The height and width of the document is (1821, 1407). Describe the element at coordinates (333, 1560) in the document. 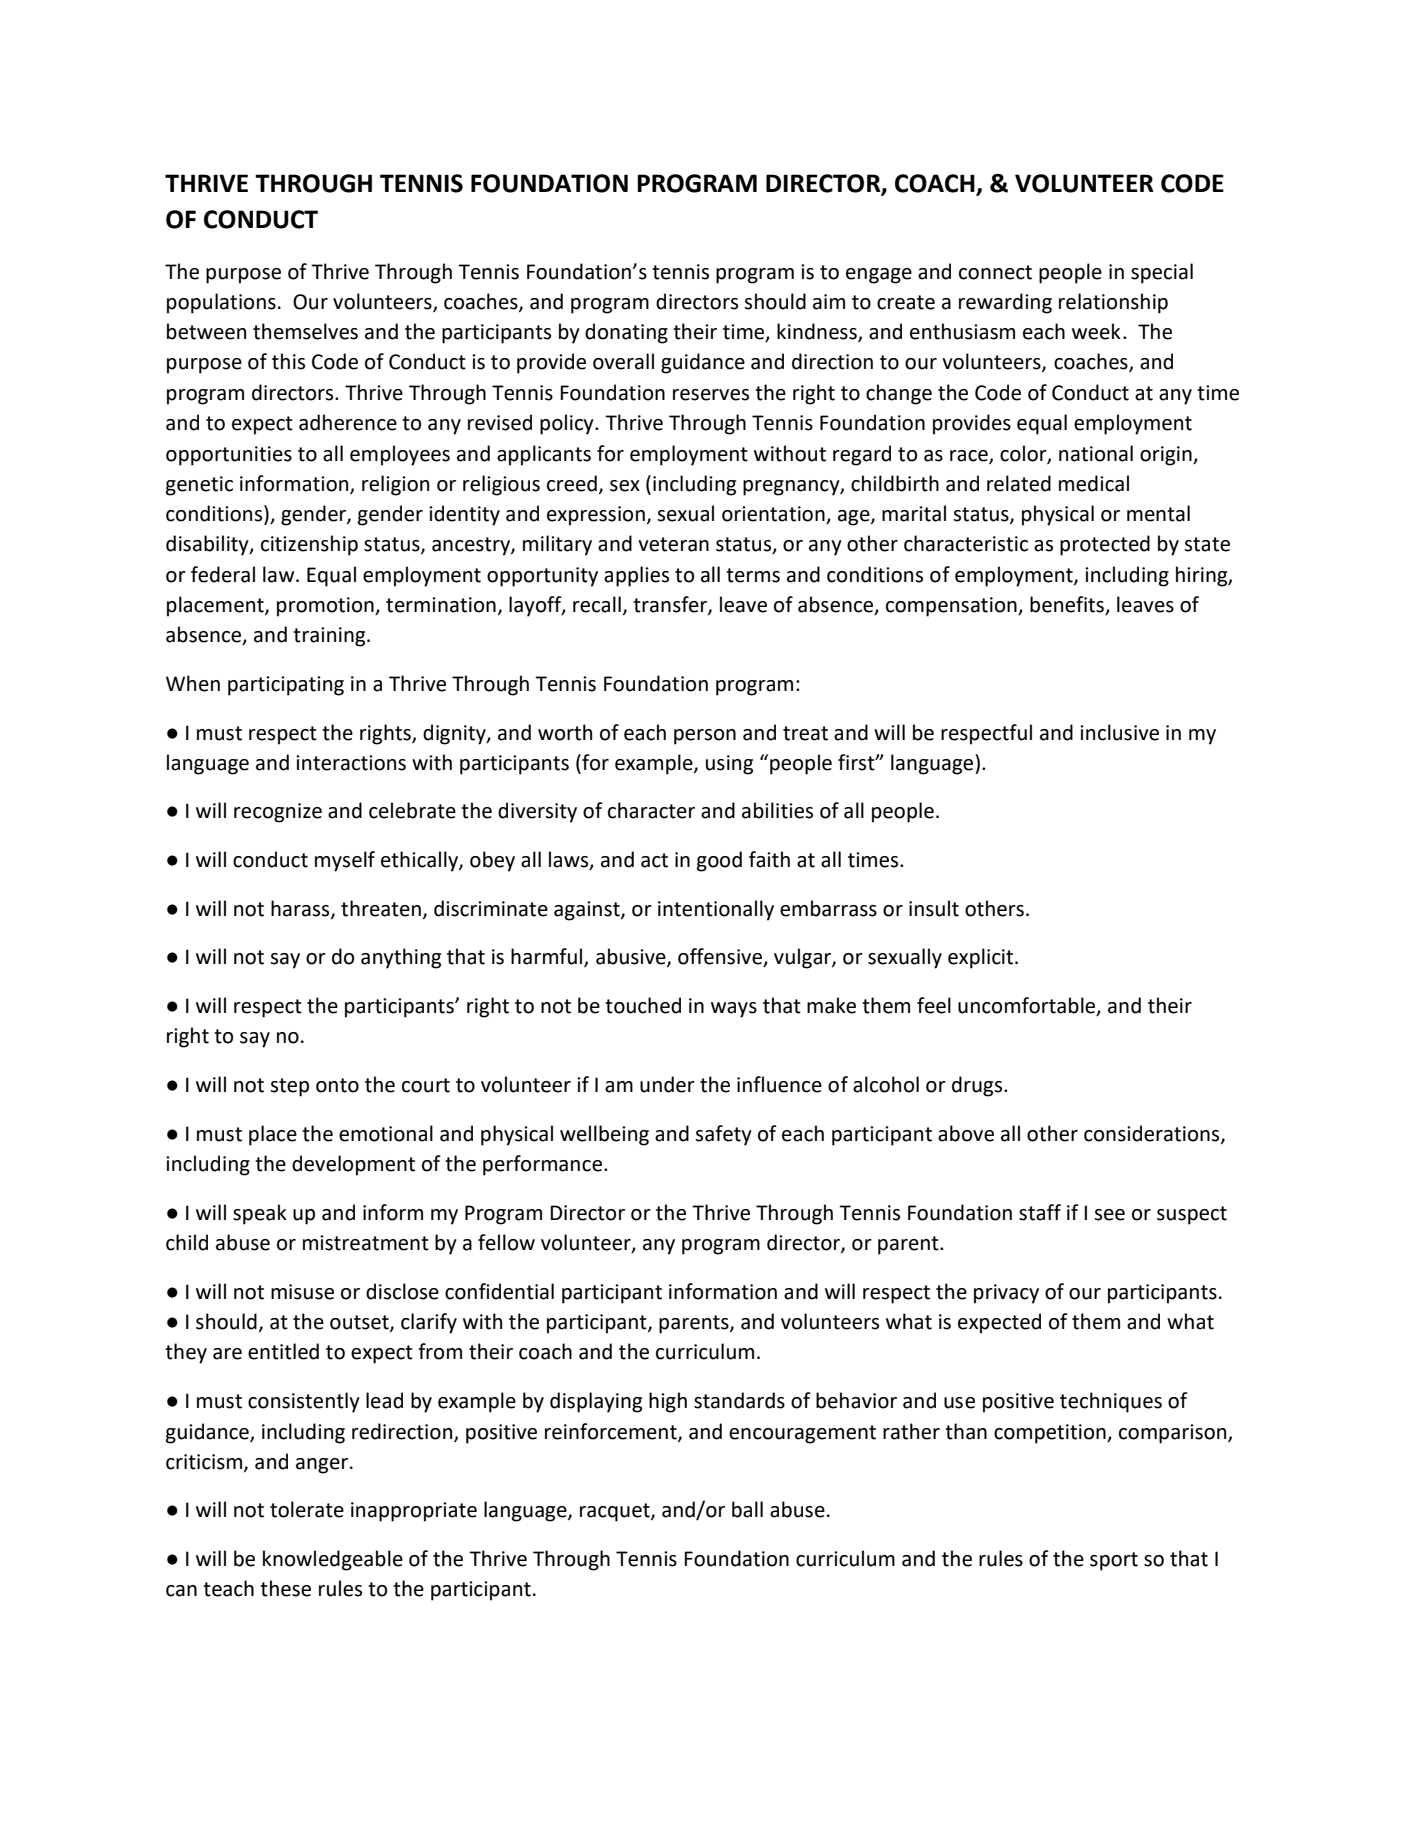

I see `knowledgeable` at that location.
